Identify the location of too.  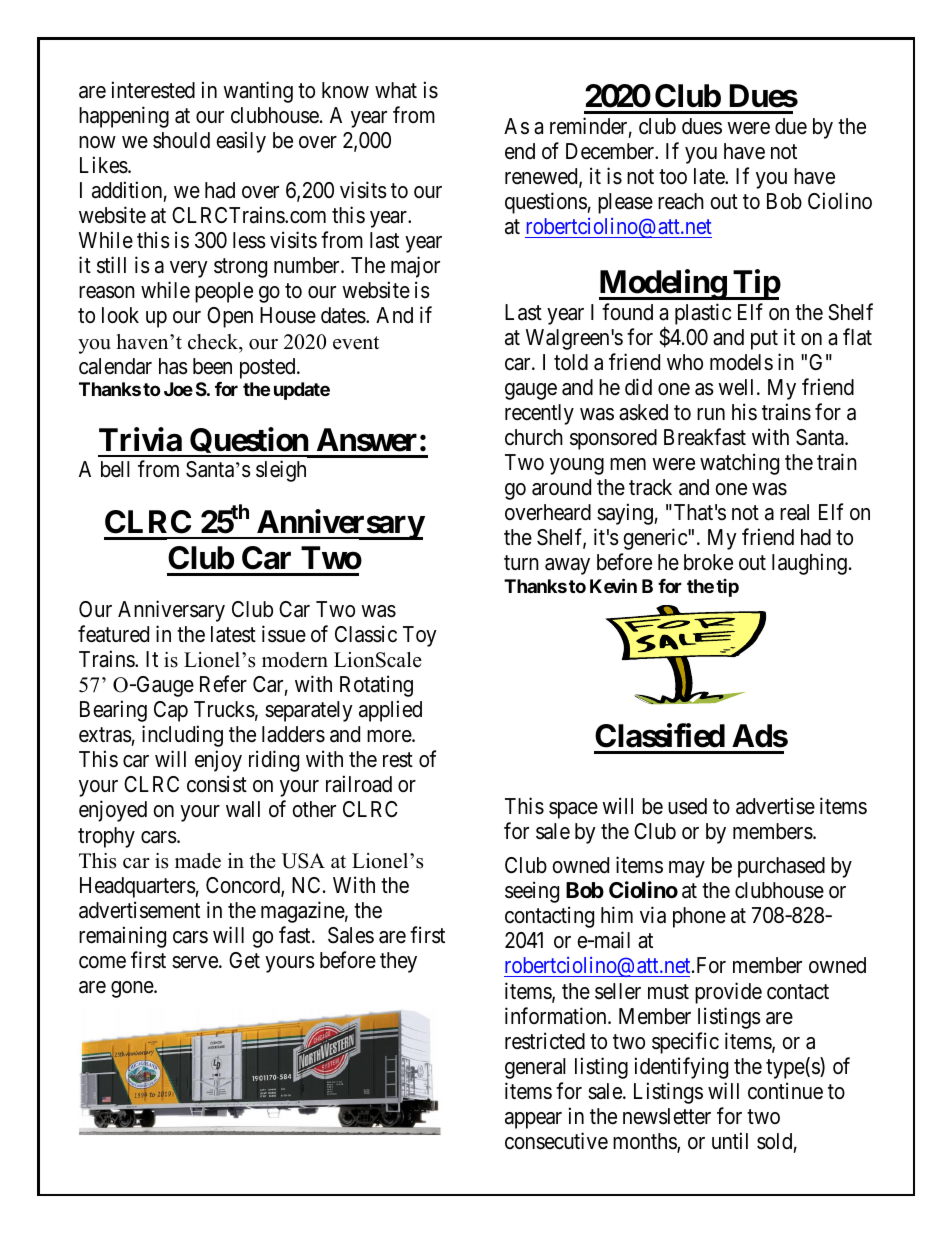
(673, 176).
